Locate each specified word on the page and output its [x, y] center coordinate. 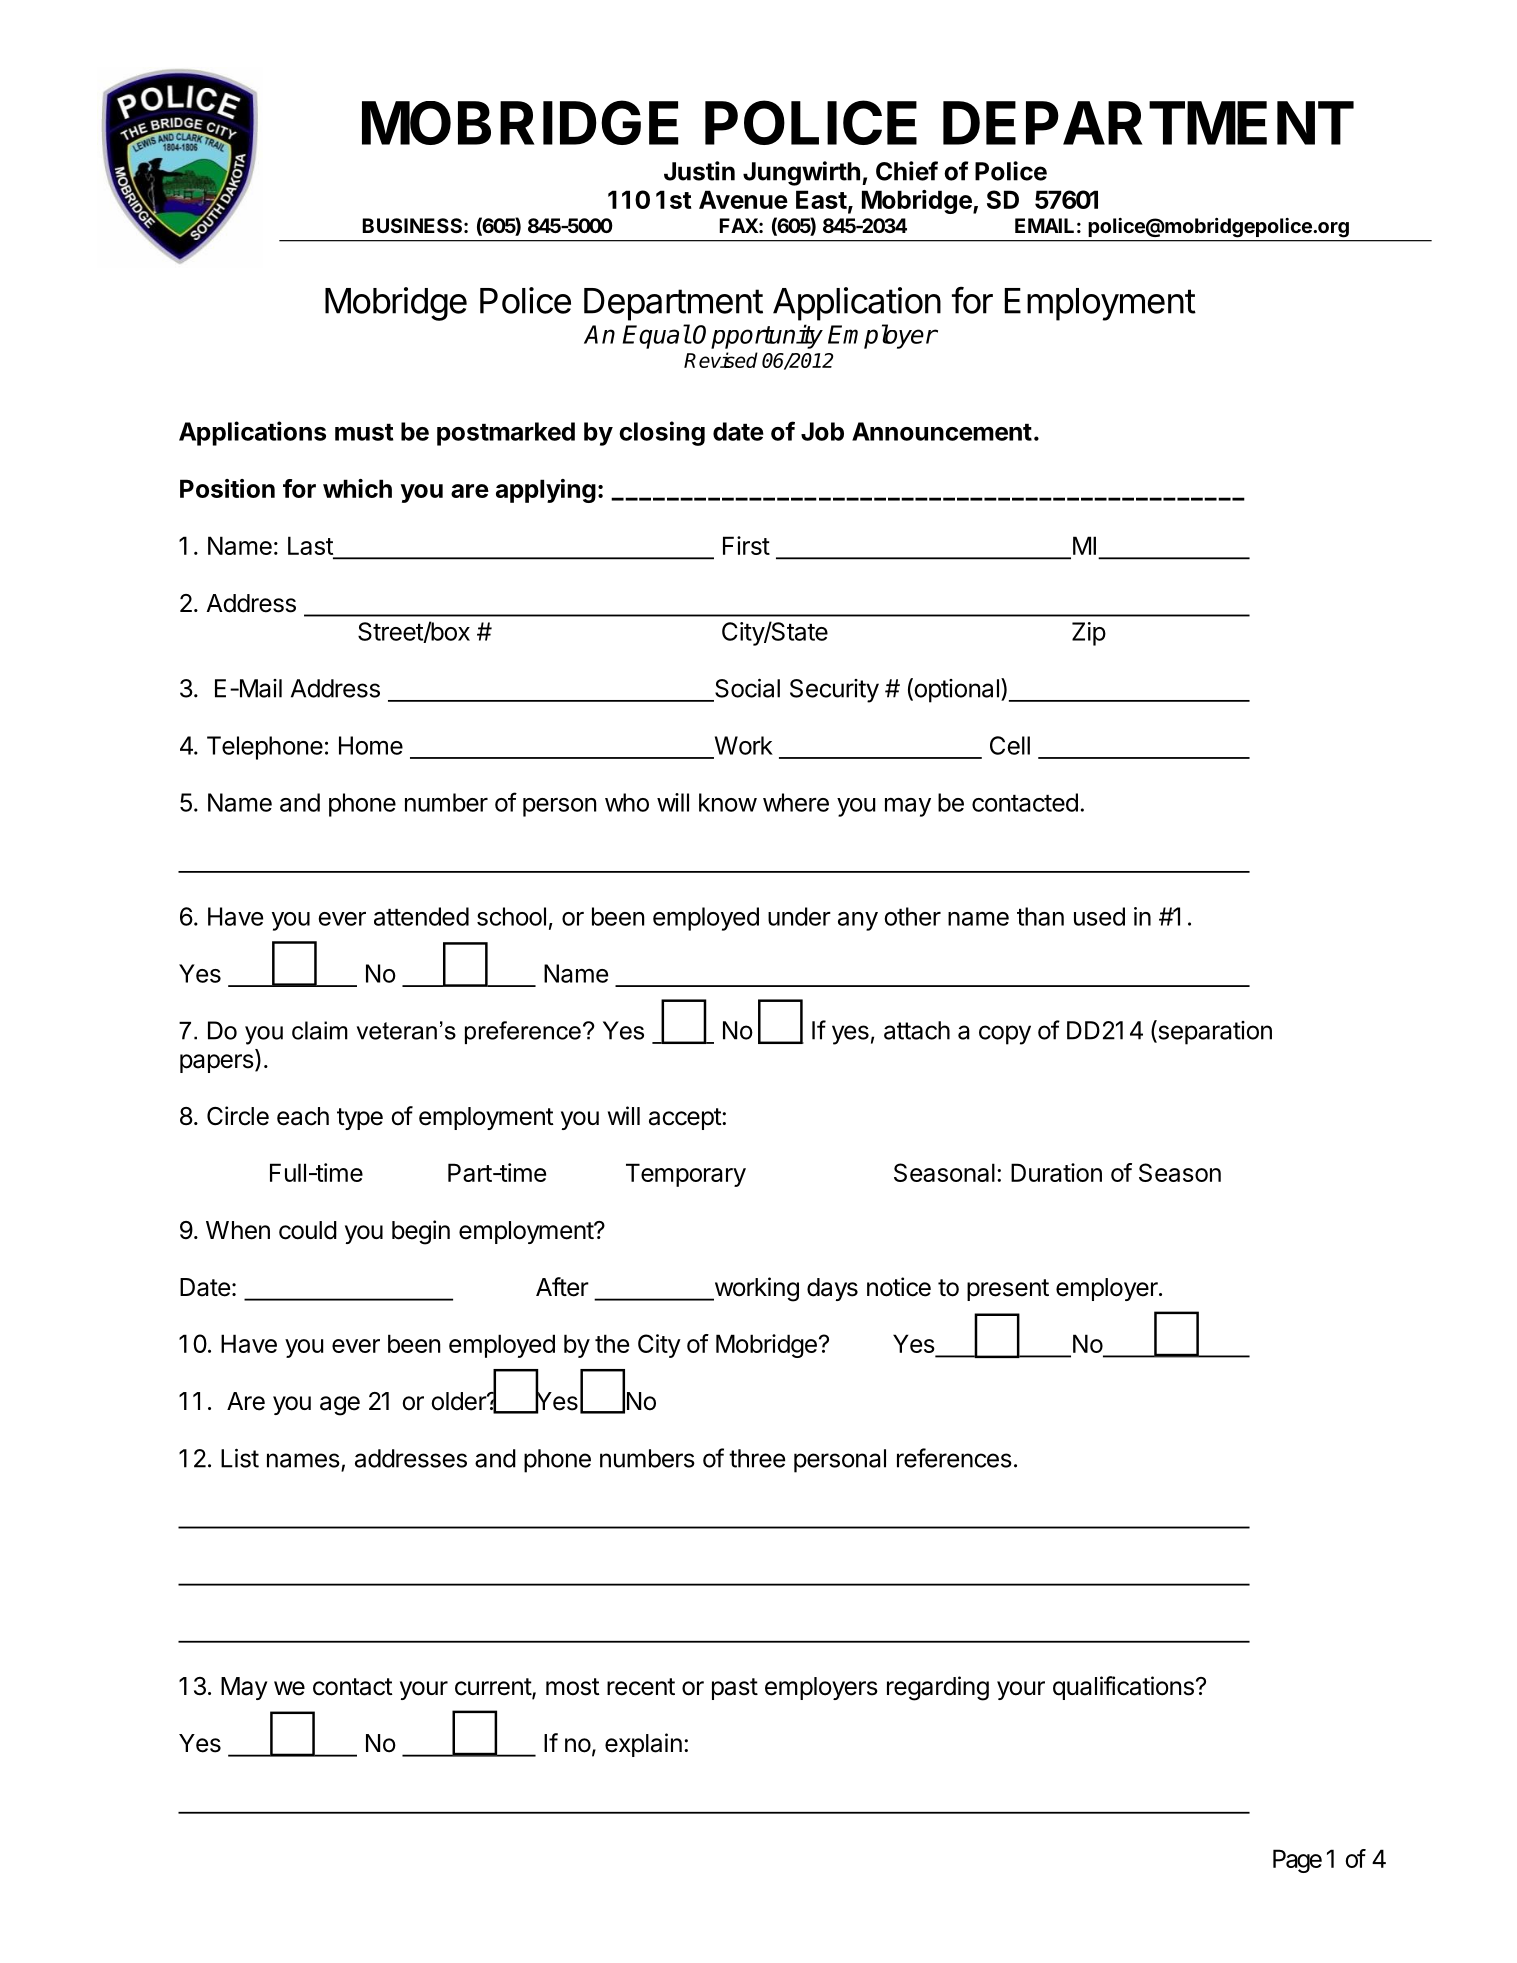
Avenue [743, 199]
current [494, 1688]
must [364, 432]
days [832, 1289]
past [735, 1689]
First [746, 545]
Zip [1089, 634]
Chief [907, 171]
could [308, 1230]
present [1008, 1290]
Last [311, 547]
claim [320, 1030]
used [1099, 916]
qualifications [1123, 1688]
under [799, 916]
